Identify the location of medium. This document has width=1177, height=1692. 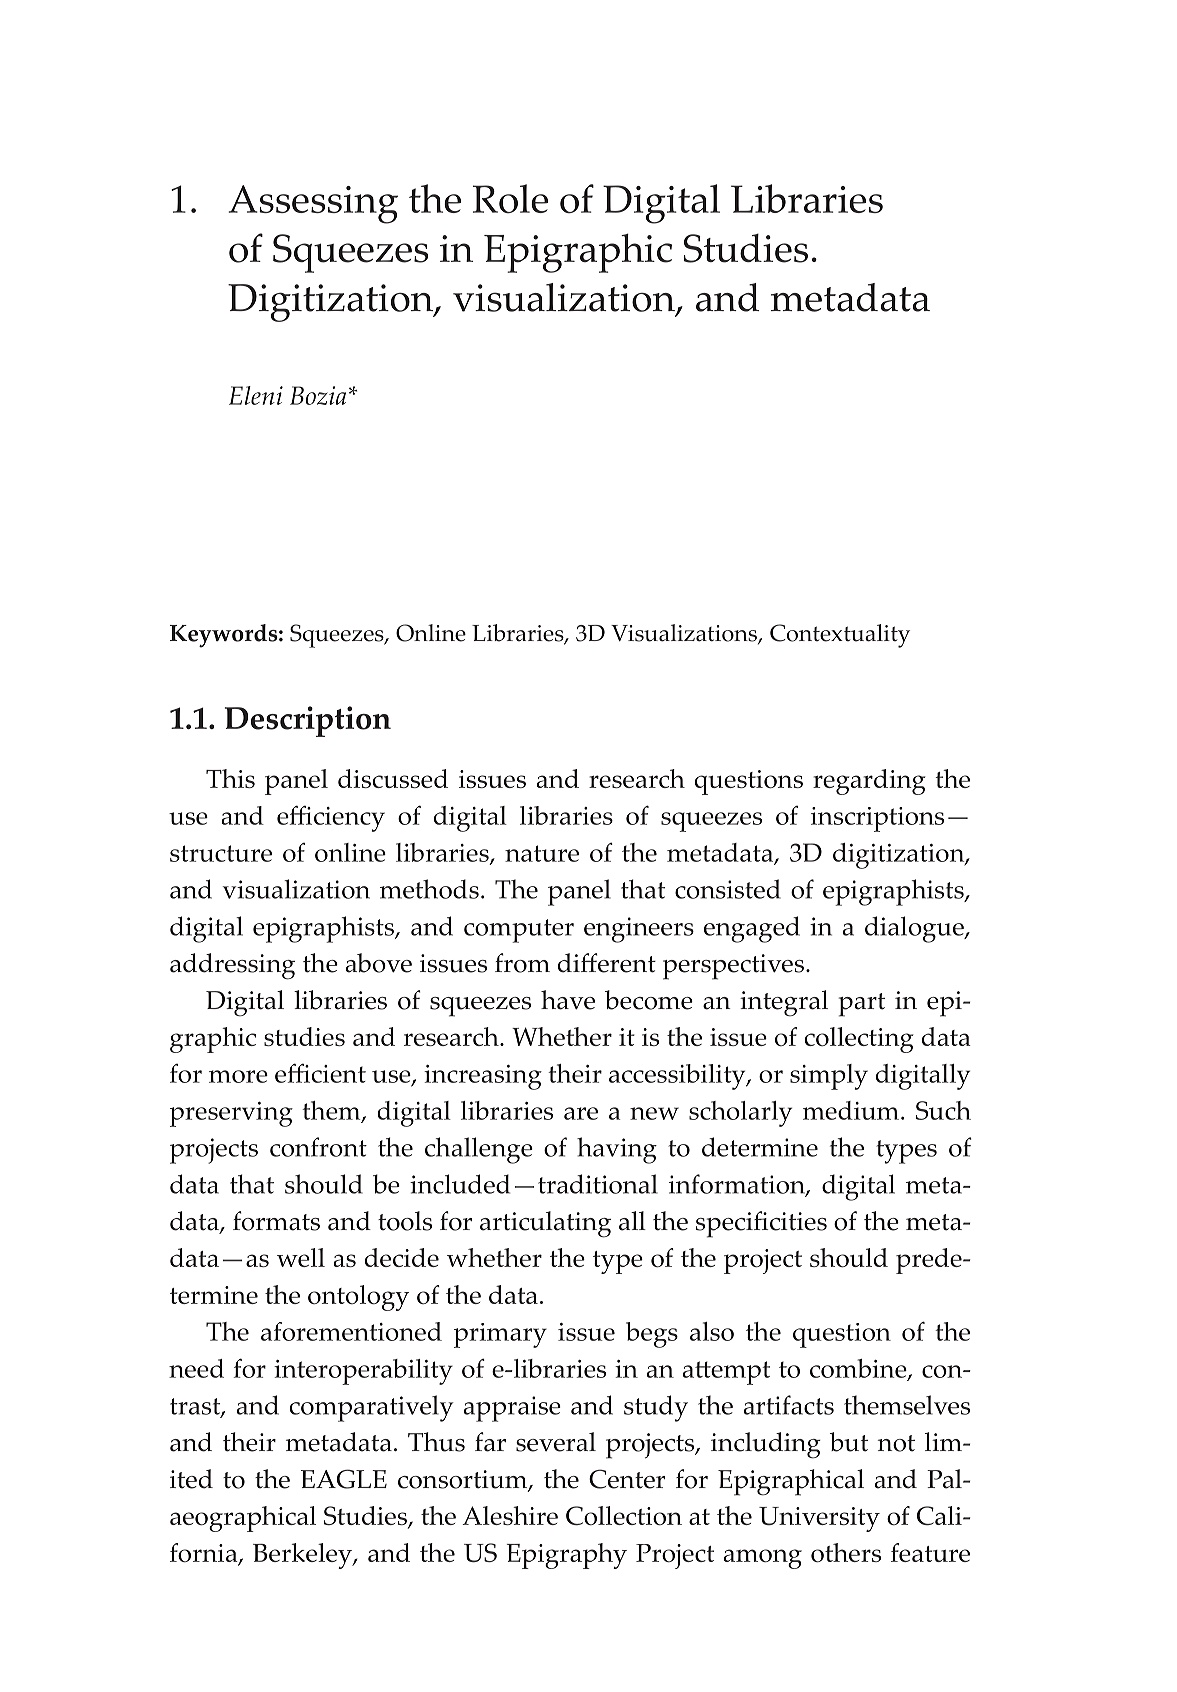
(851, 1110).
